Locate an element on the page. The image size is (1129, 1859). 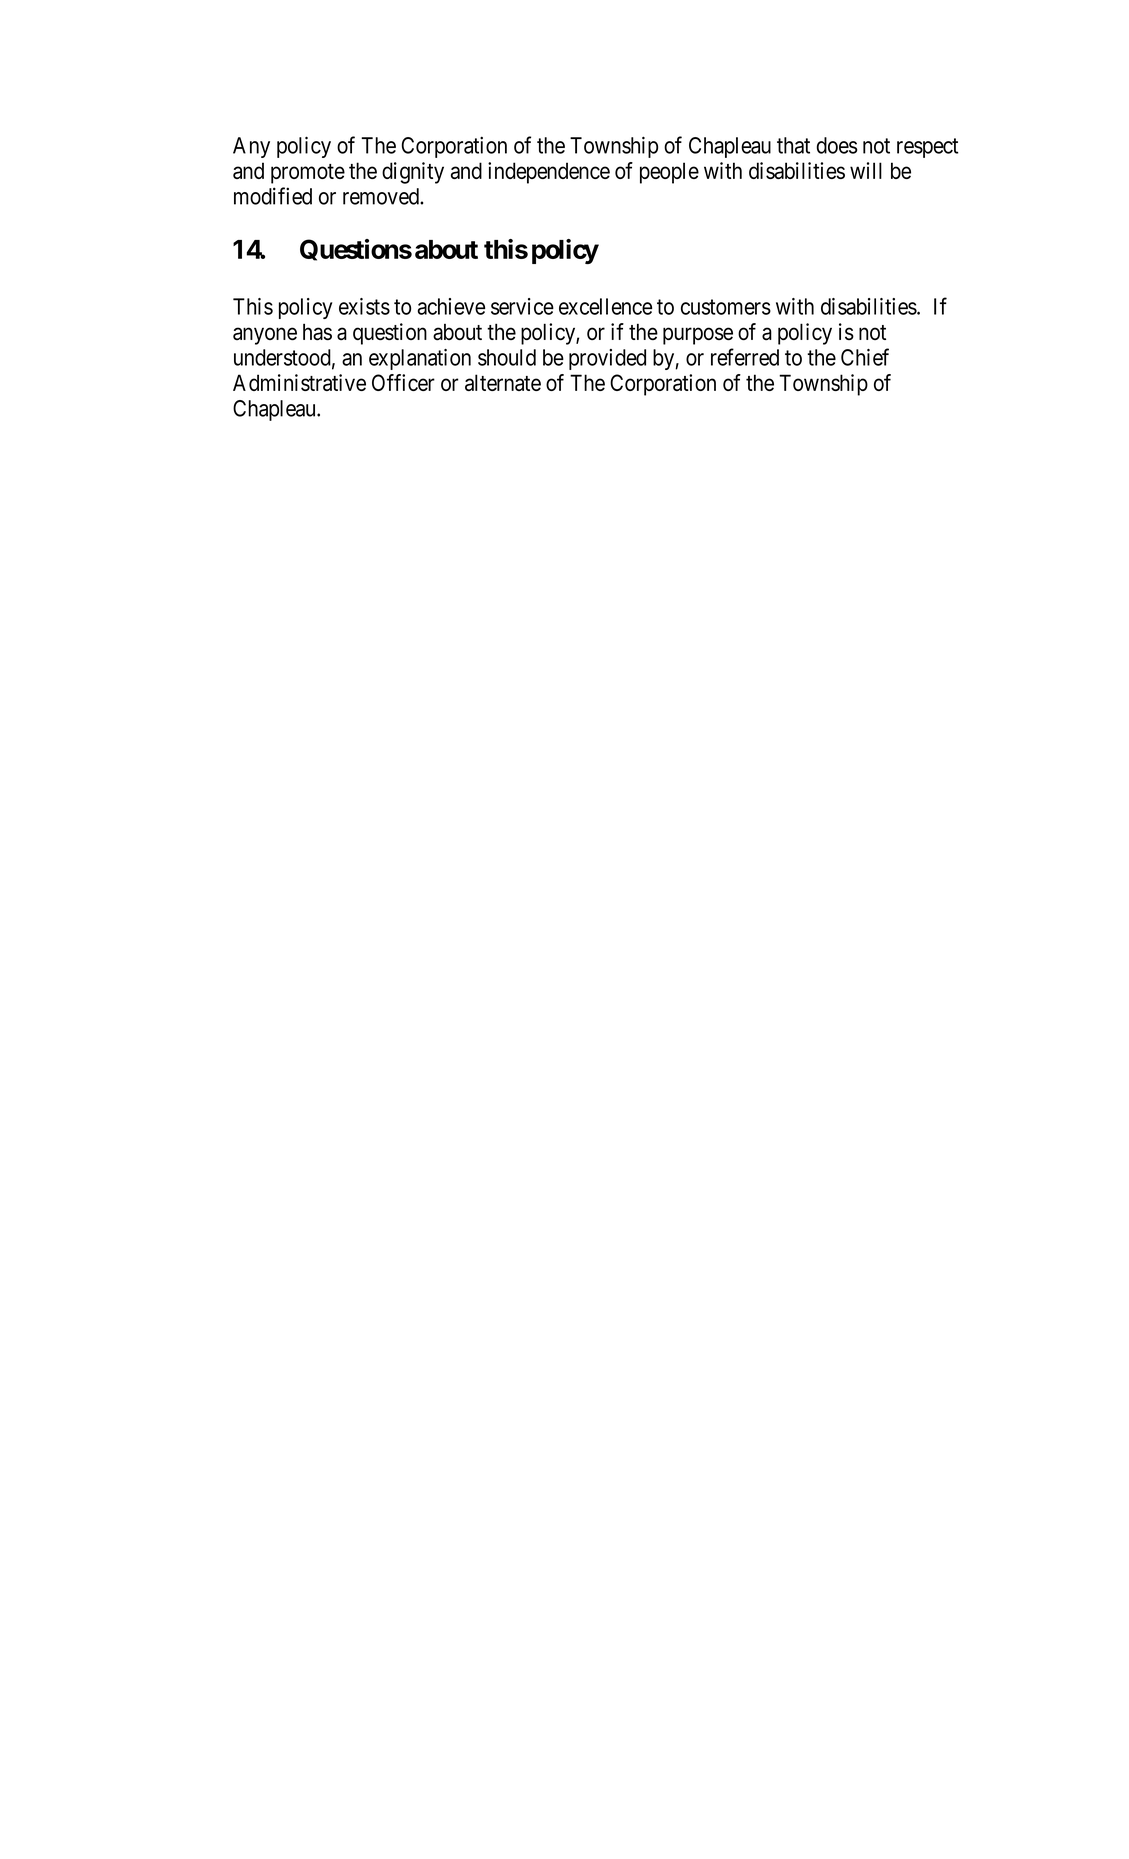
provided is located at coordinates (607, 359).
